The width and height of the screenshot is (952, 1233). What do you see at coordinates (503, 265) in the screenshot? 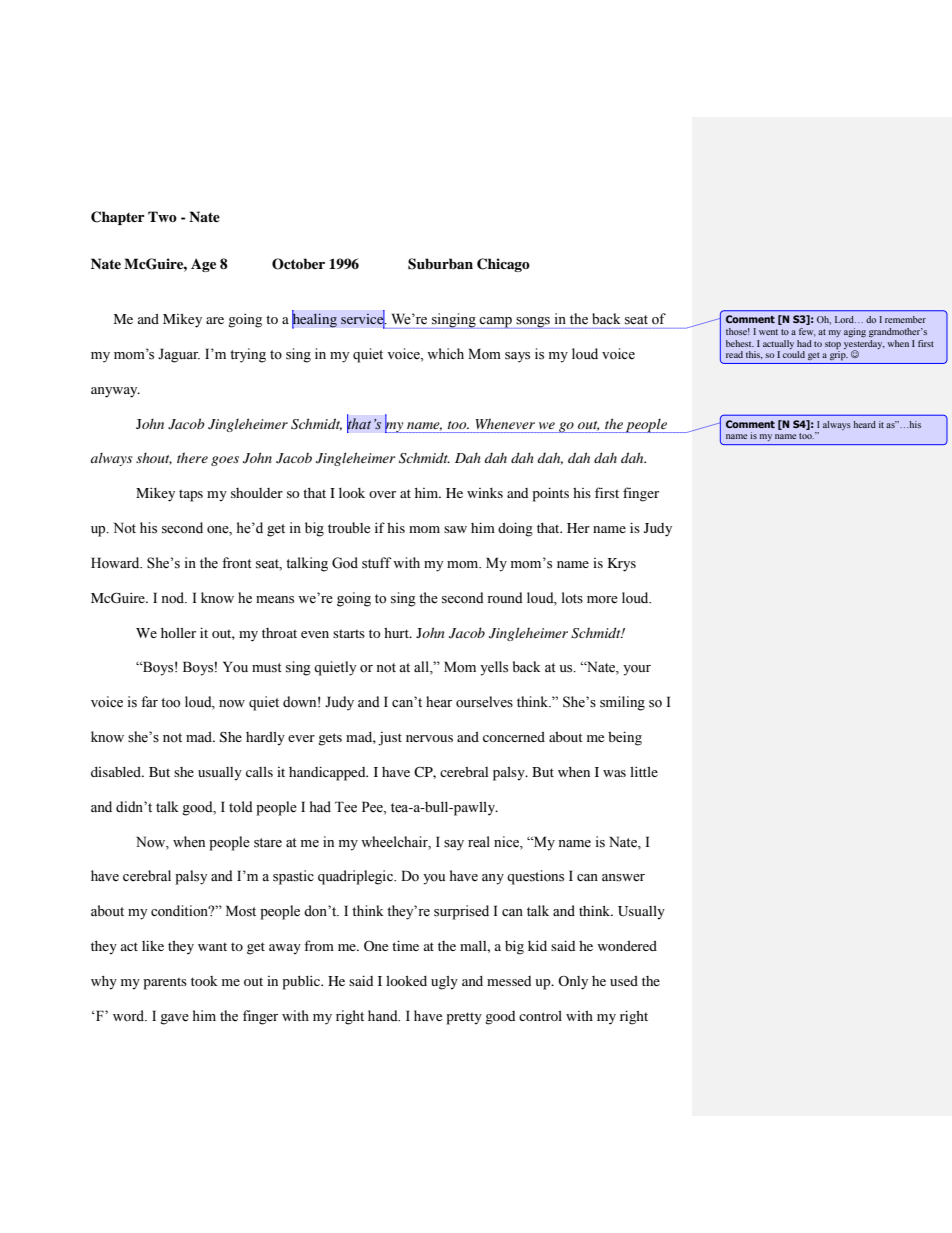
I see `Chicago` at bounding box center [503, 265].
